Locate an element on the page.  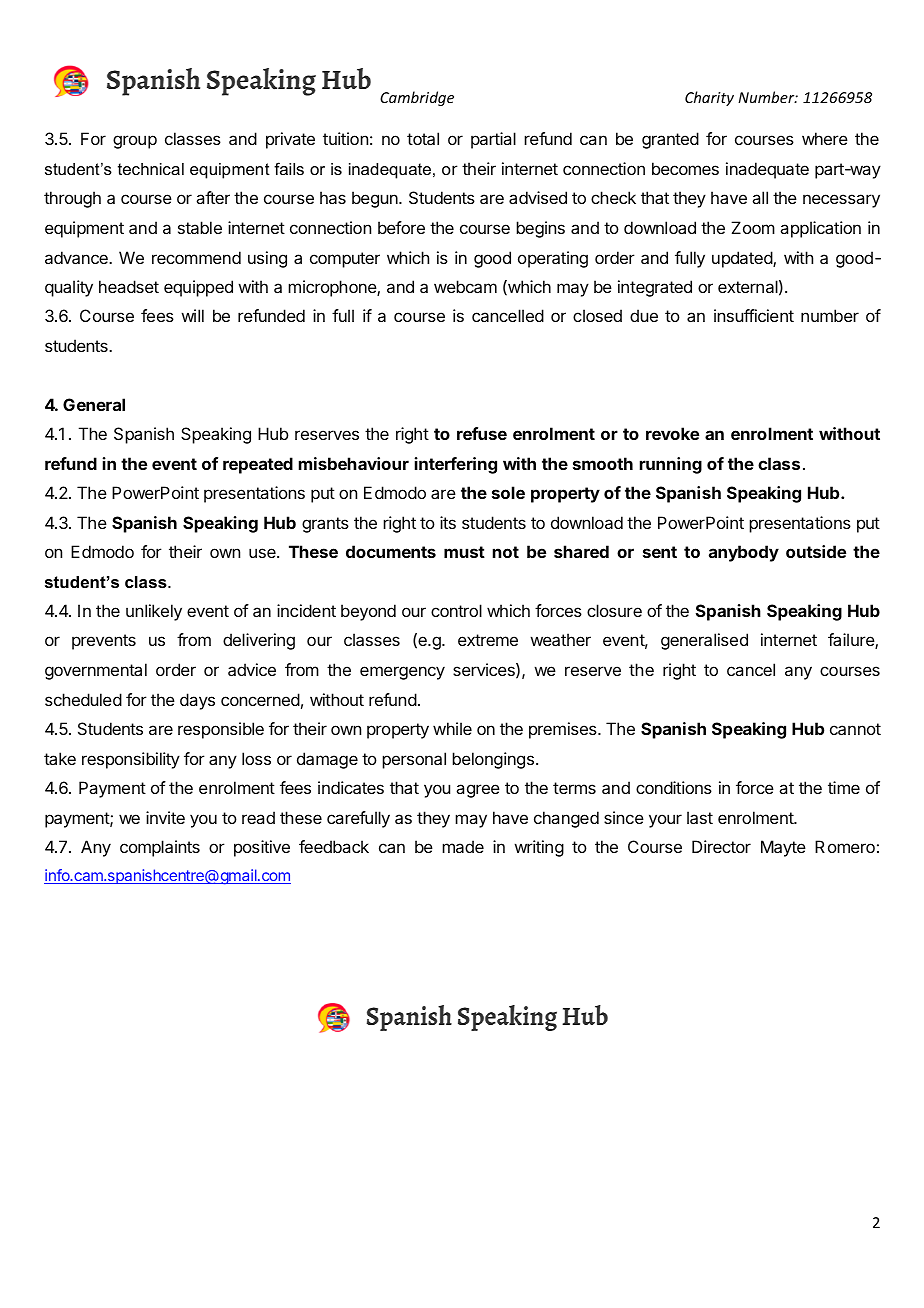
made is located at coordinates (463, 846).
